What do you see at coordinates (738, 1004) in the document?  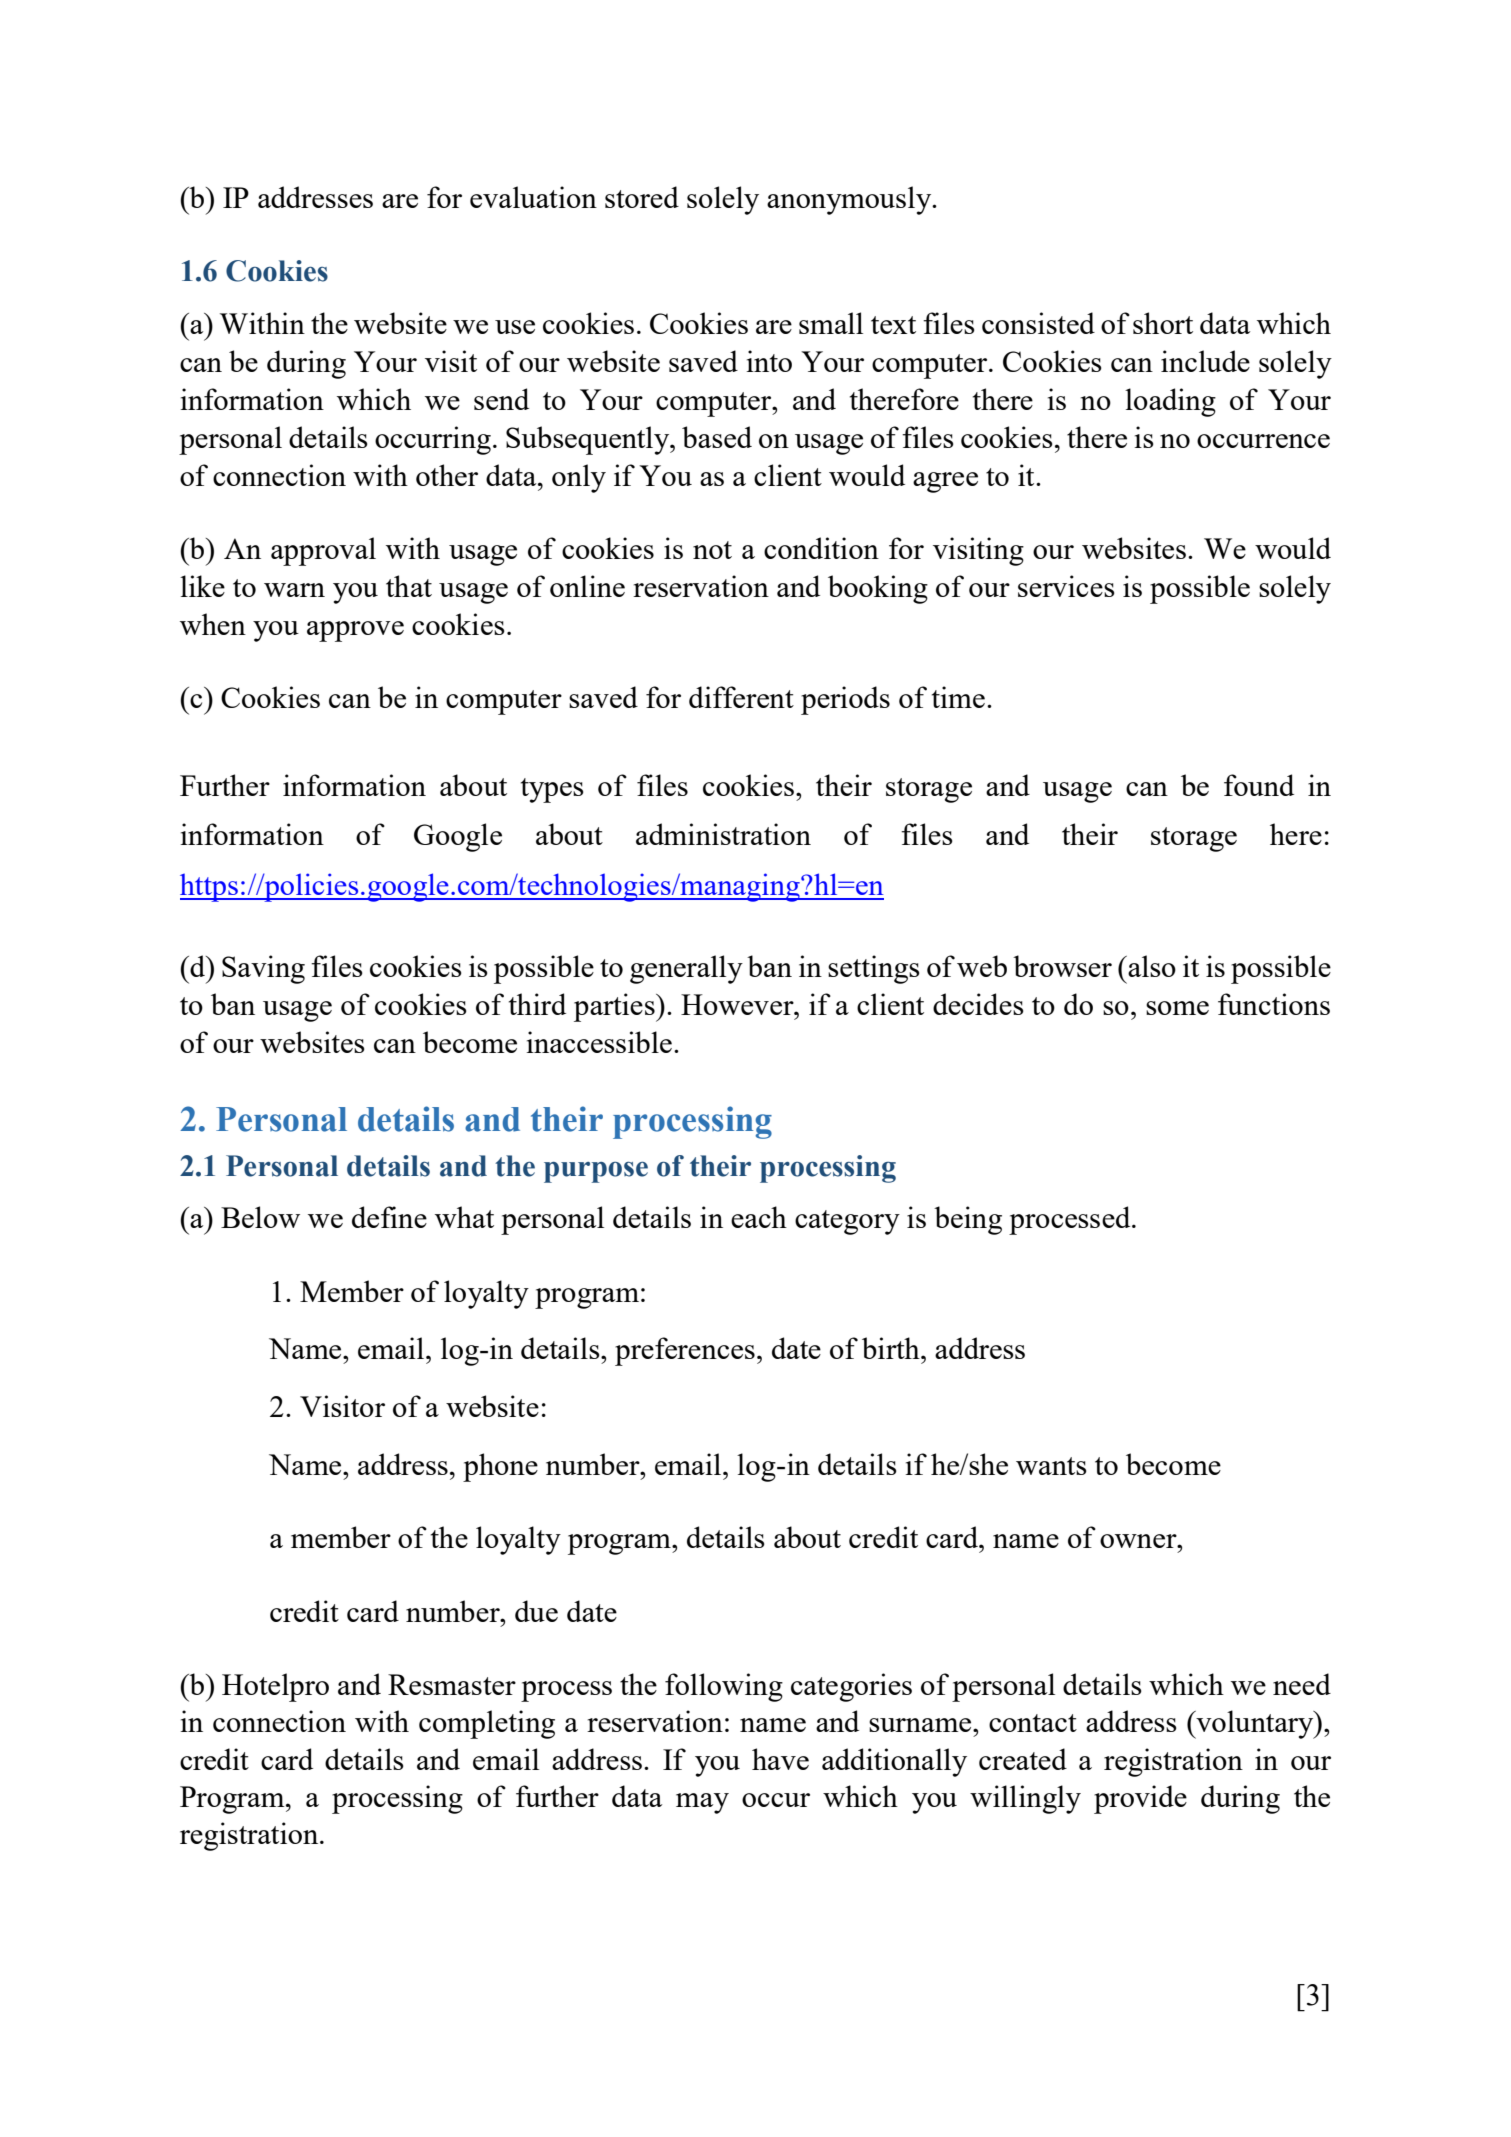 I see `However` at bounding box center [738, 1004].
